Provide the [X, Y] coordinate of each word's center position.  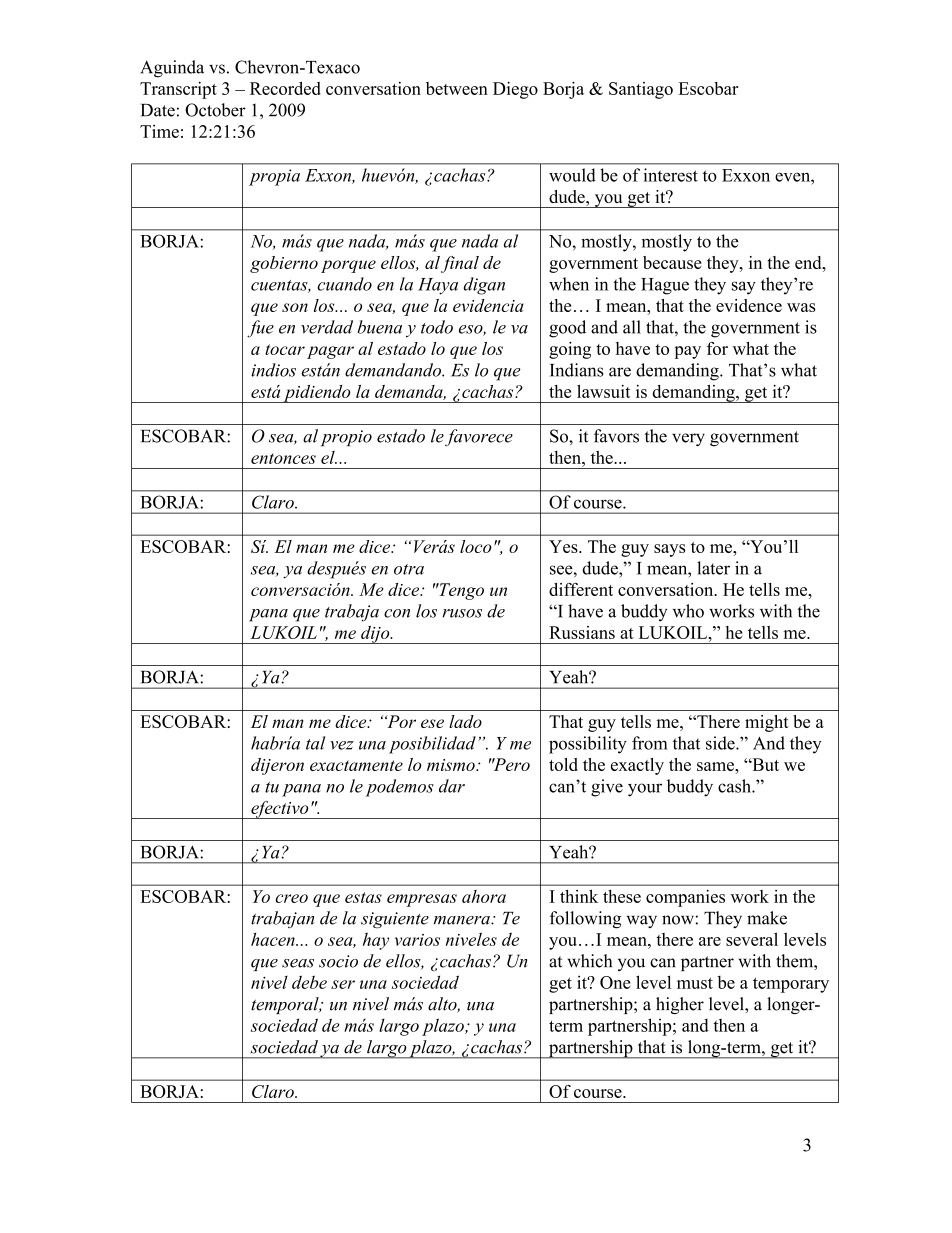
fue [260, 329]
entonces [283, 458]
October [215, 110]
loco [476, 546]
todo [437, 327]
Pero [511, 764]
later [713, 568]
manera [463, 920]
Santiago [641, 90]
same [716, 766]
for [717, 348]
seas [298, 963]
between [457, 88]
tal [315, 743]
